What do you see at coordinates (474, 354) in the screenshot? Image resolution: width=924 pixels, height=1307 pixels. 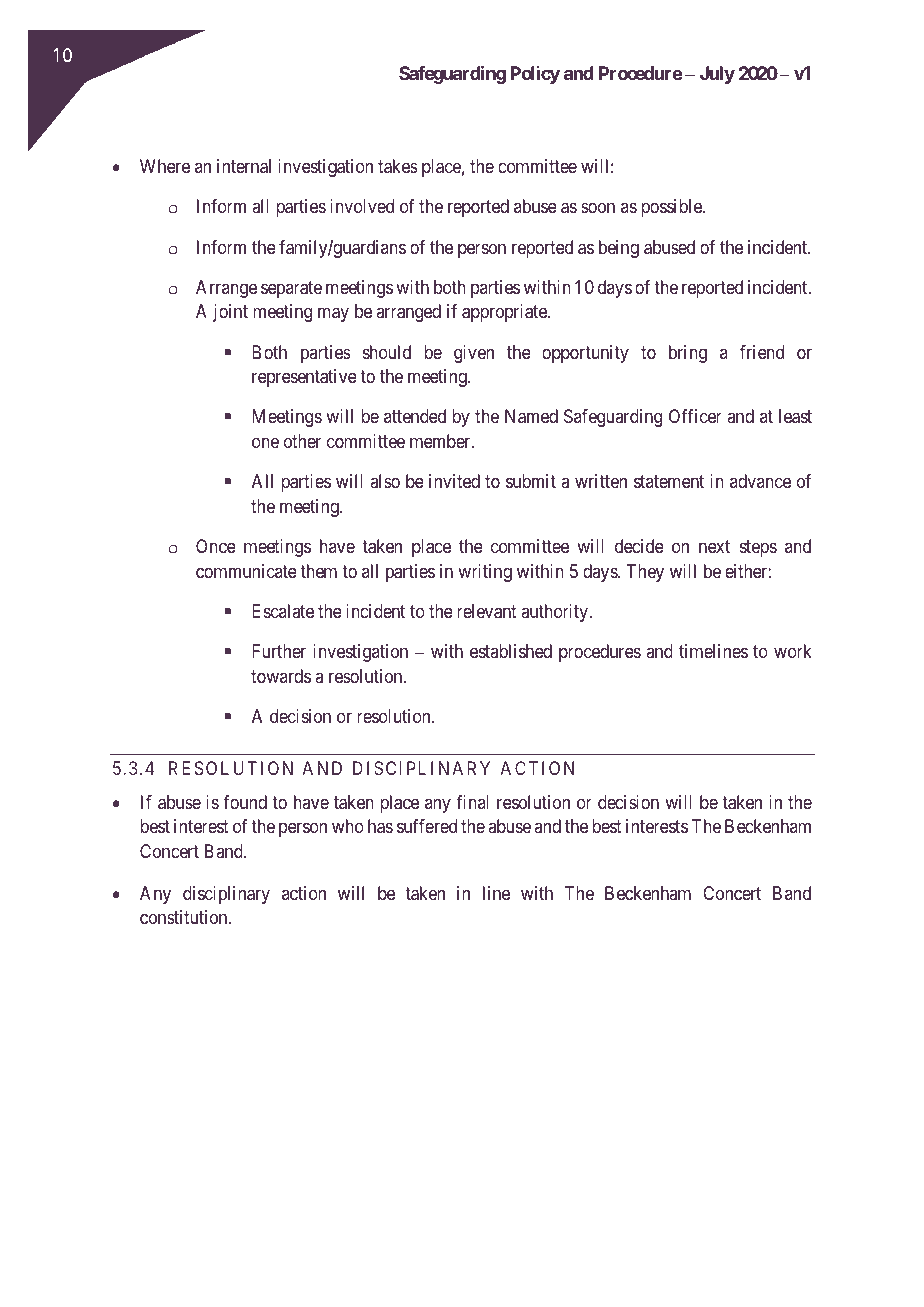 I see `given` at bounding box center [474, 354].
